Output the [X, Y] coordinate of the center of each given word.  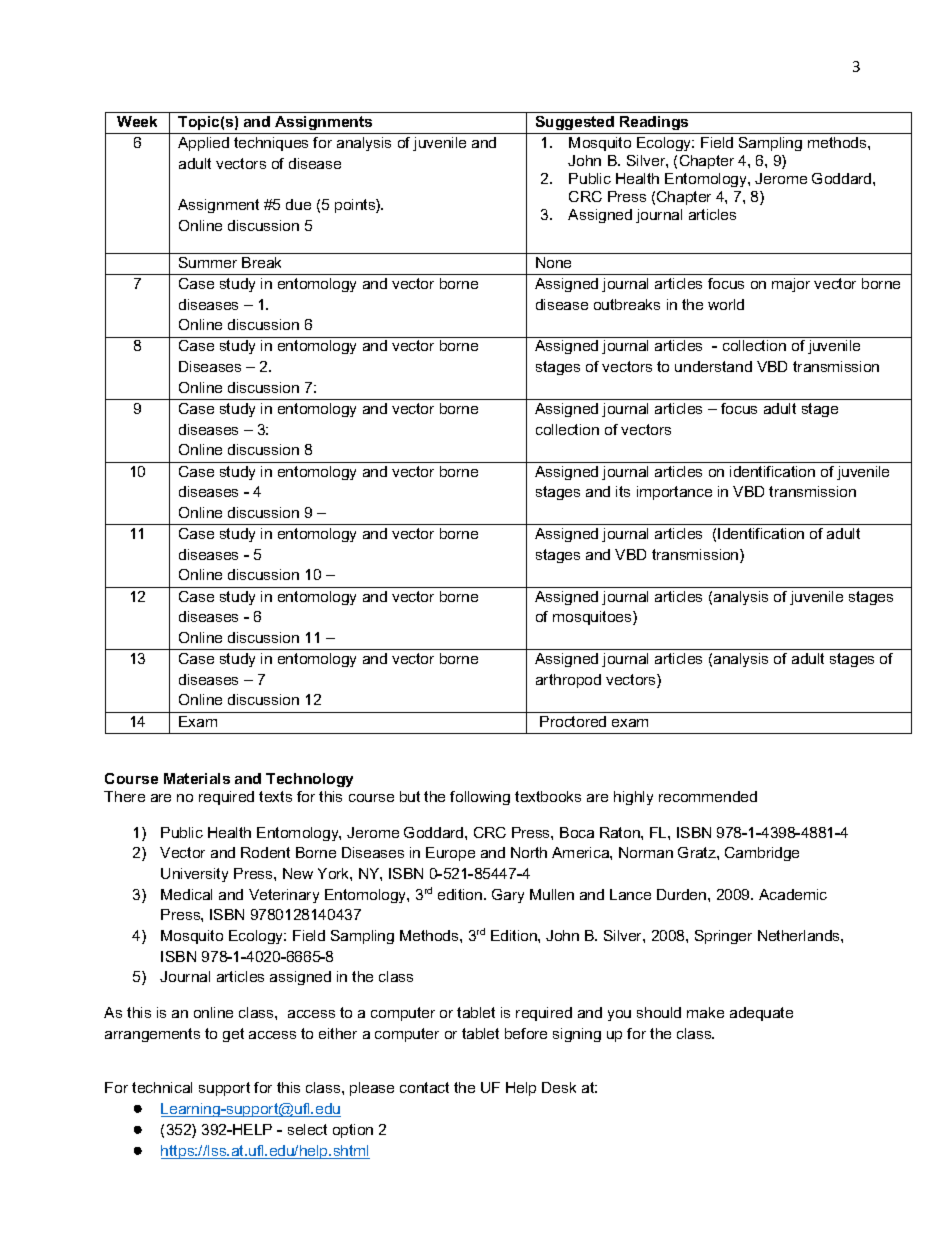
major [791, 285]
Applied [203, 144]
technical [162, 1087]
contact [424, 1087]
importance [674, 493]
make [705, 1012]
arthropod [568, 681]
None [553, 262]
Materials [197, 778]
